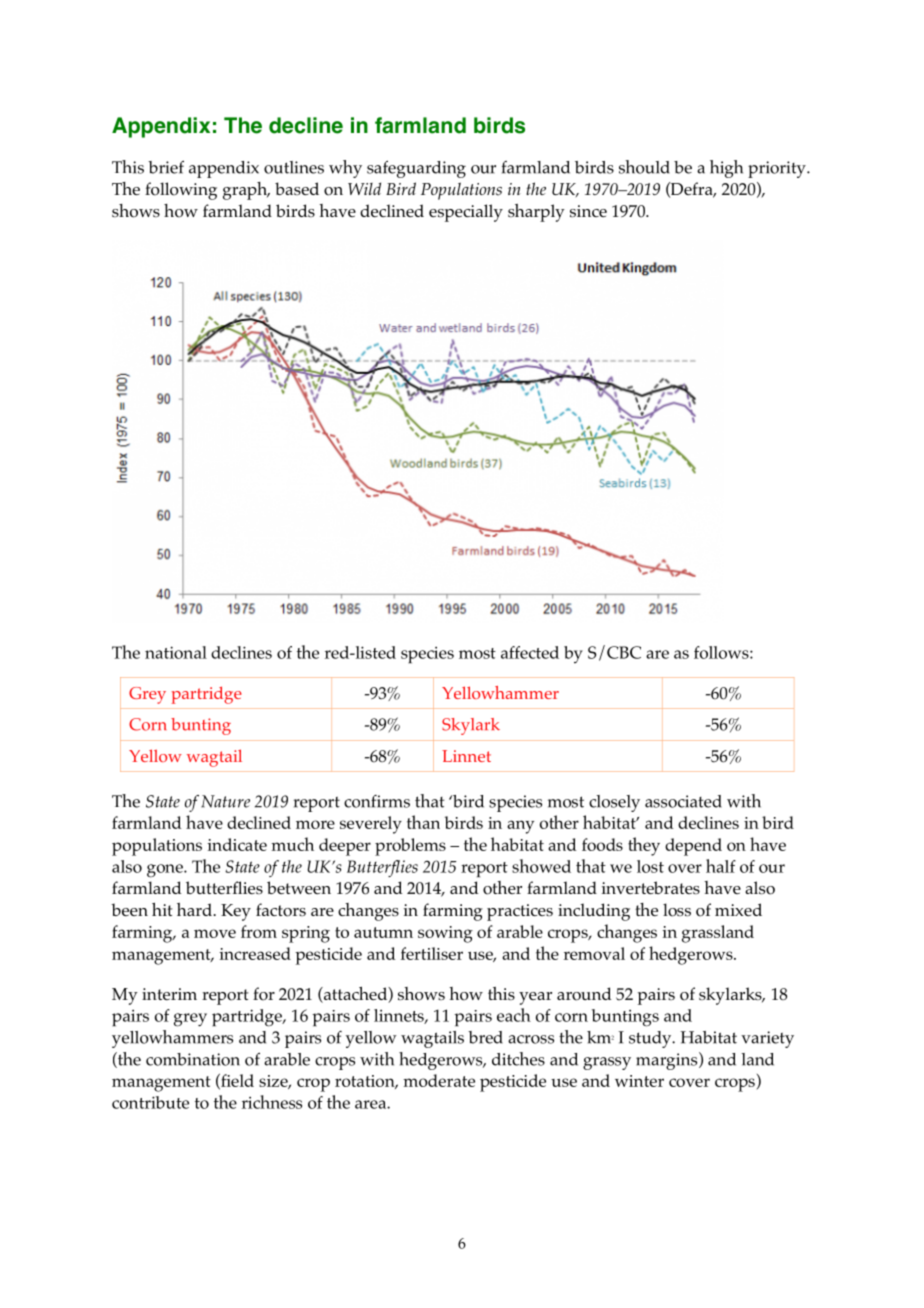 The width and height of the screenshot is (924, 1308). I want to click on combination, so click(193, 1059).
